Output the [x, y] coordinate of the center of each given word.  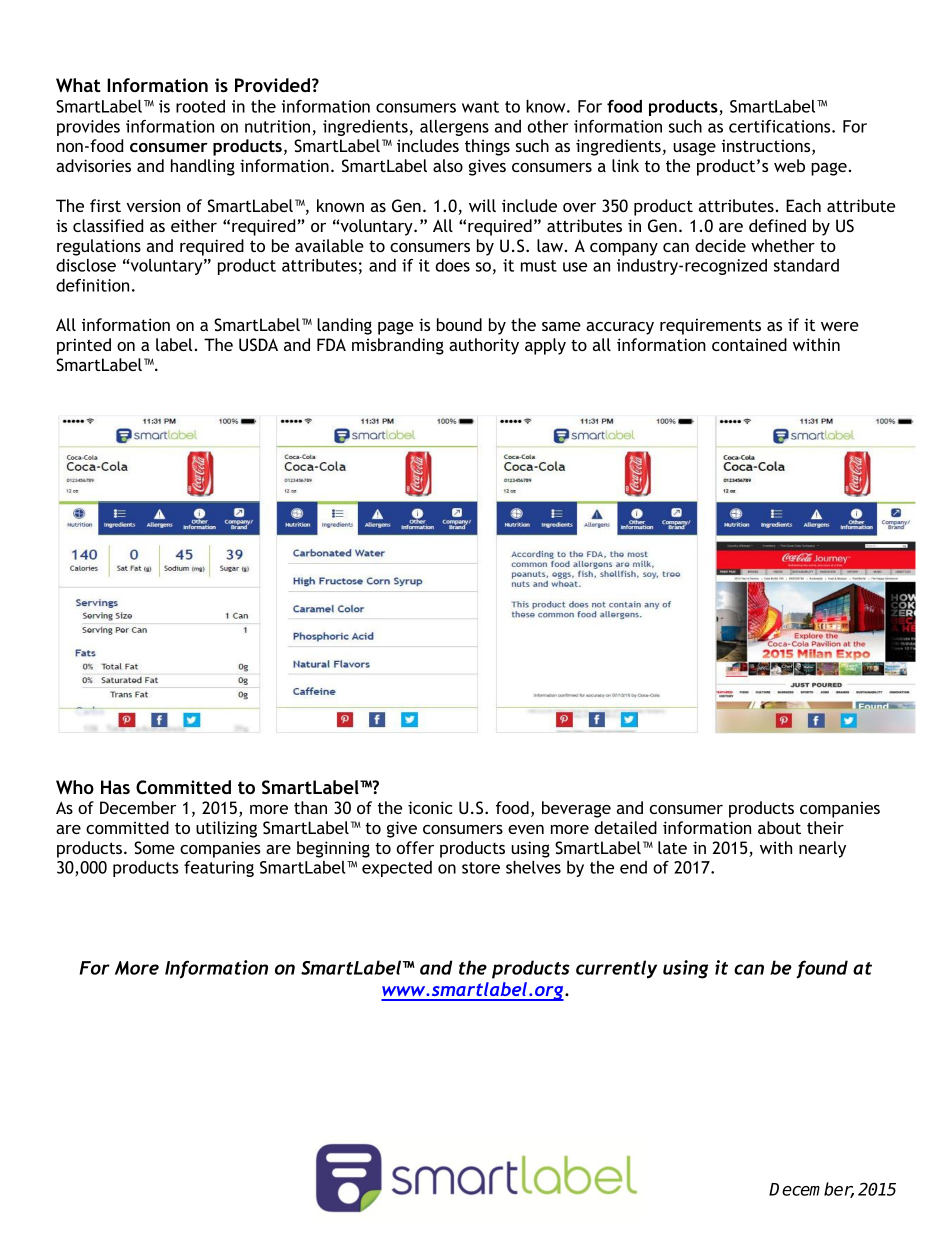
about [779, 827]
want [480, 107]
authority [484, 346]
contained [749, 344]
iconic [430, 807]
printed [84, 346]
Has [115, 787]
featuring [219, 869]
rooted [200, 106]
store [481, 868]
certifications [781, 126]
